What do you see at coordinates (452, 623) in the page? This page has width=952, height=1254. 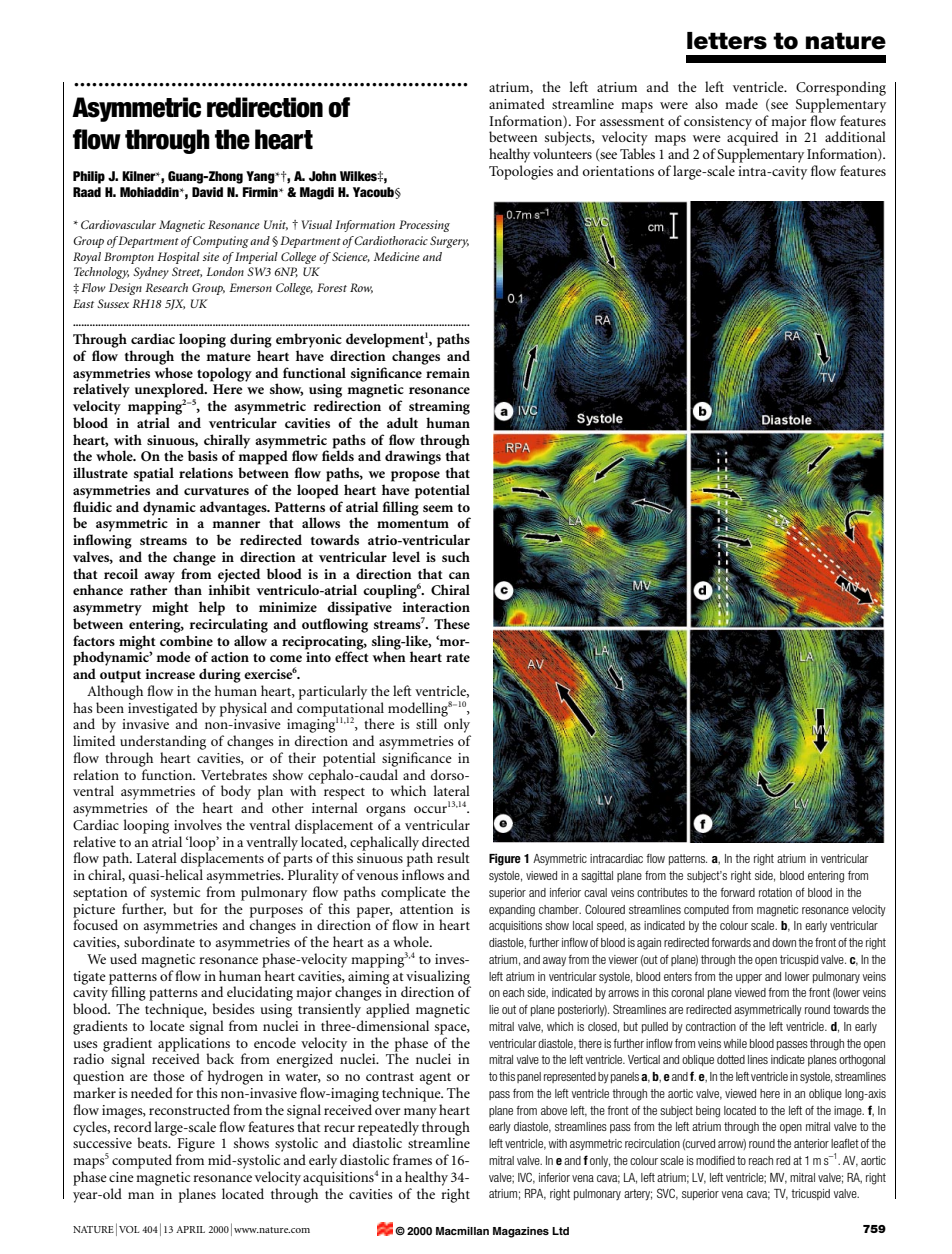 I see `These` at bounding box center [452, 623].
